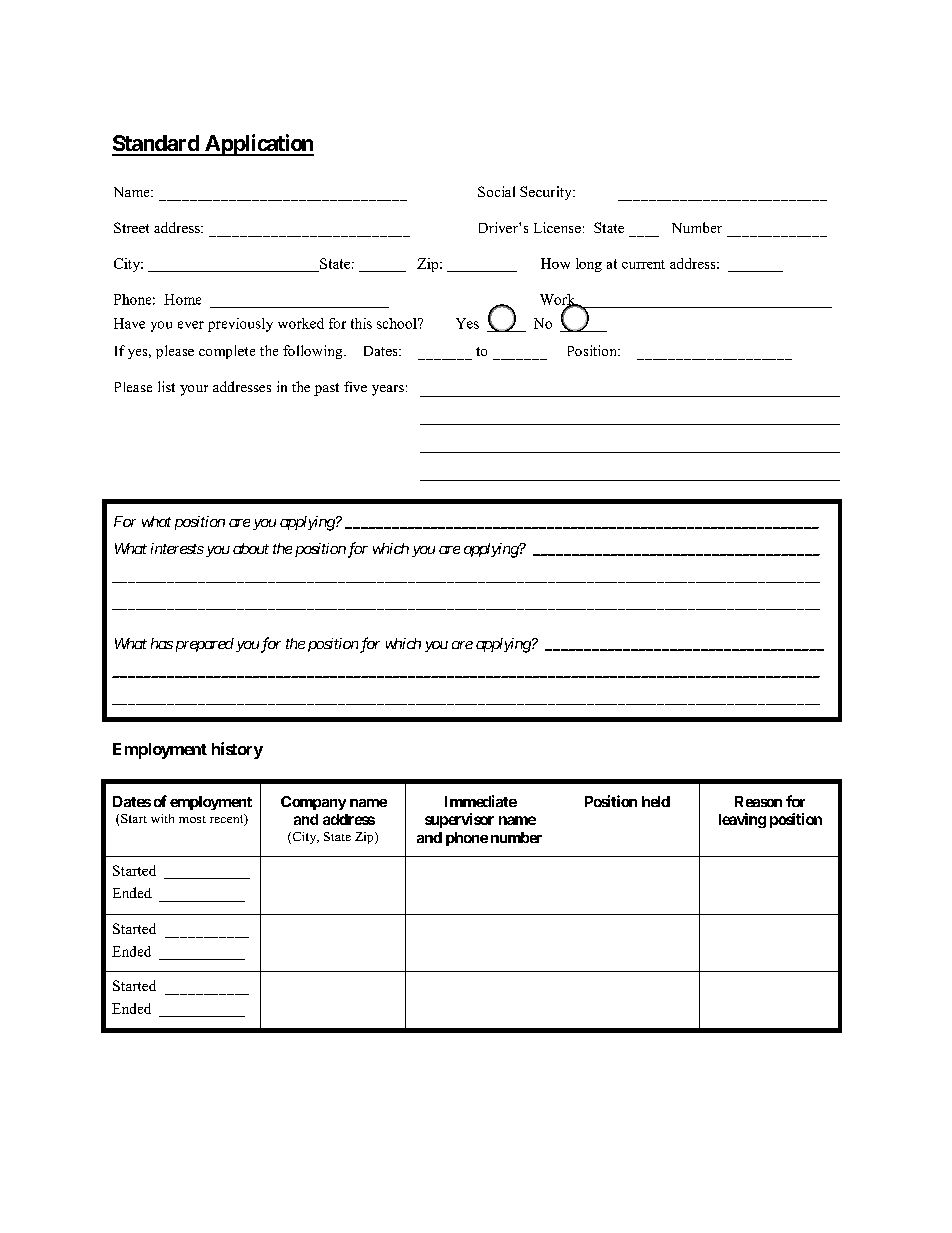 This document has width=952, height=1233. I want to click on Social, so click(496, 191).
